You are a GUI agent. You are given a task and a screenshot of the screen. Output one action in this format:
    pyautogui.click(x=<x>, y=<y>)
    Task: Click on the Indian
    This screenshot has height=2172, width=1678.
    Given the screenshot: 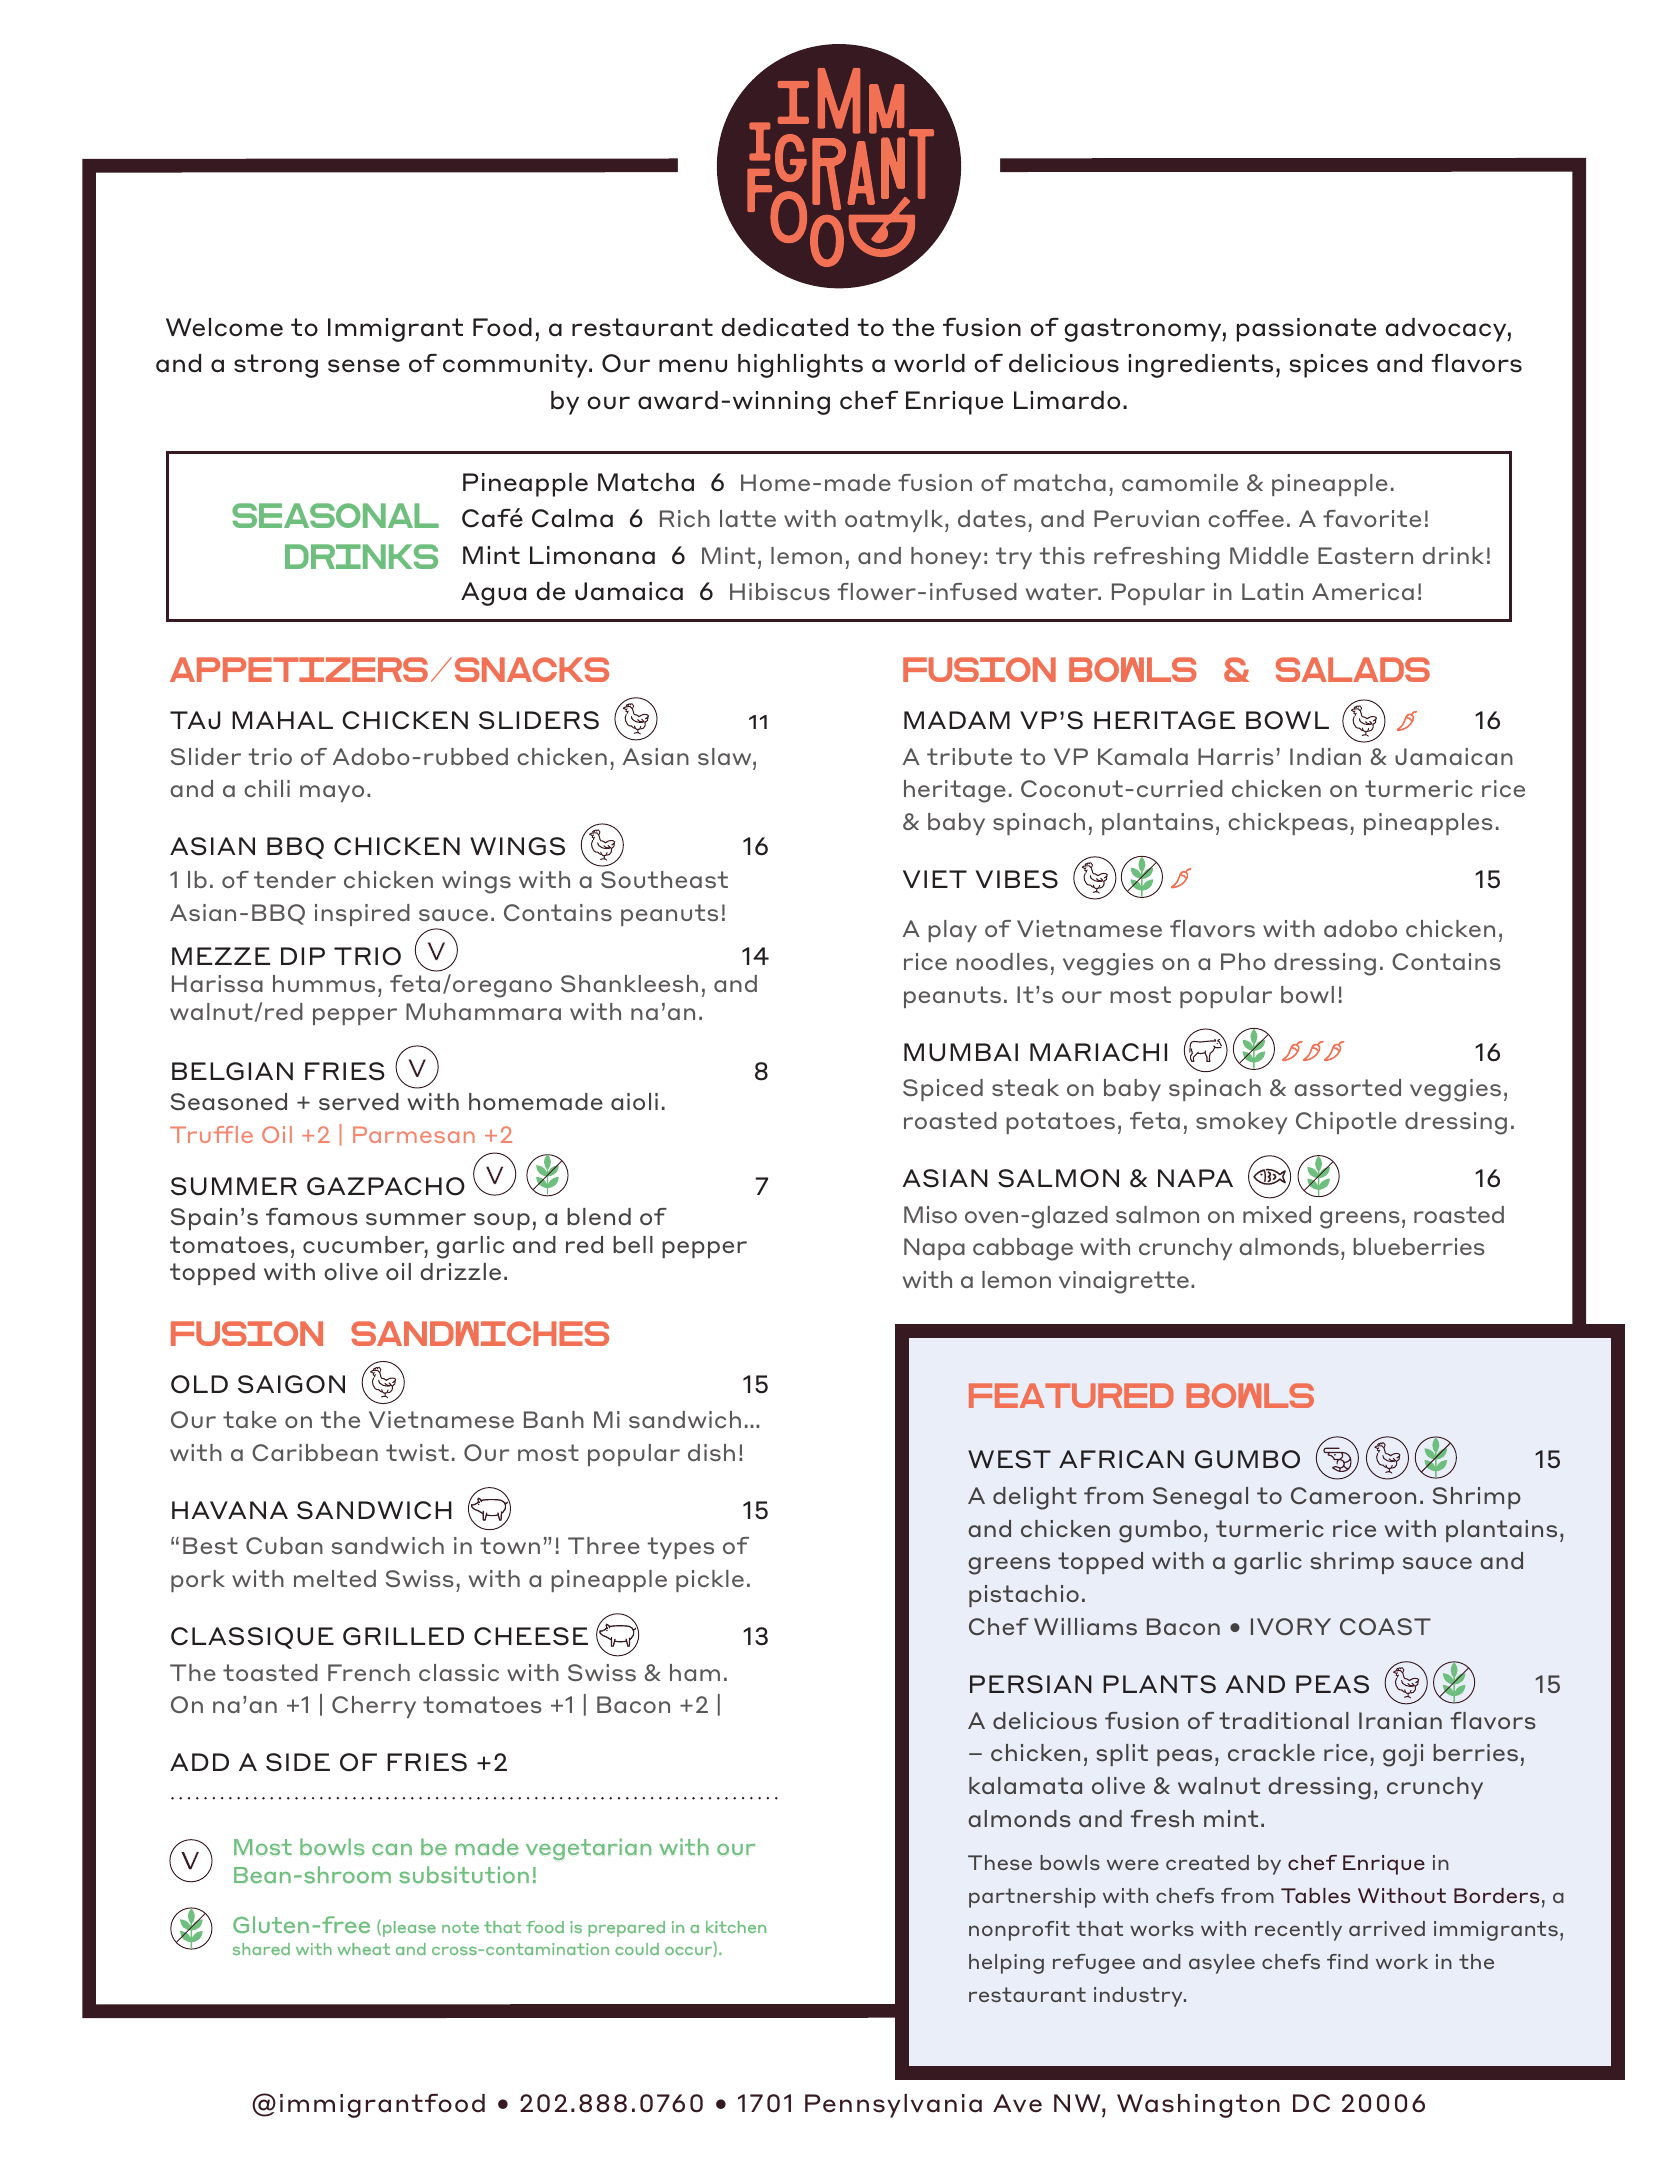 What is the action you would take?
    pyautogui.click(x=1325, y=756)
